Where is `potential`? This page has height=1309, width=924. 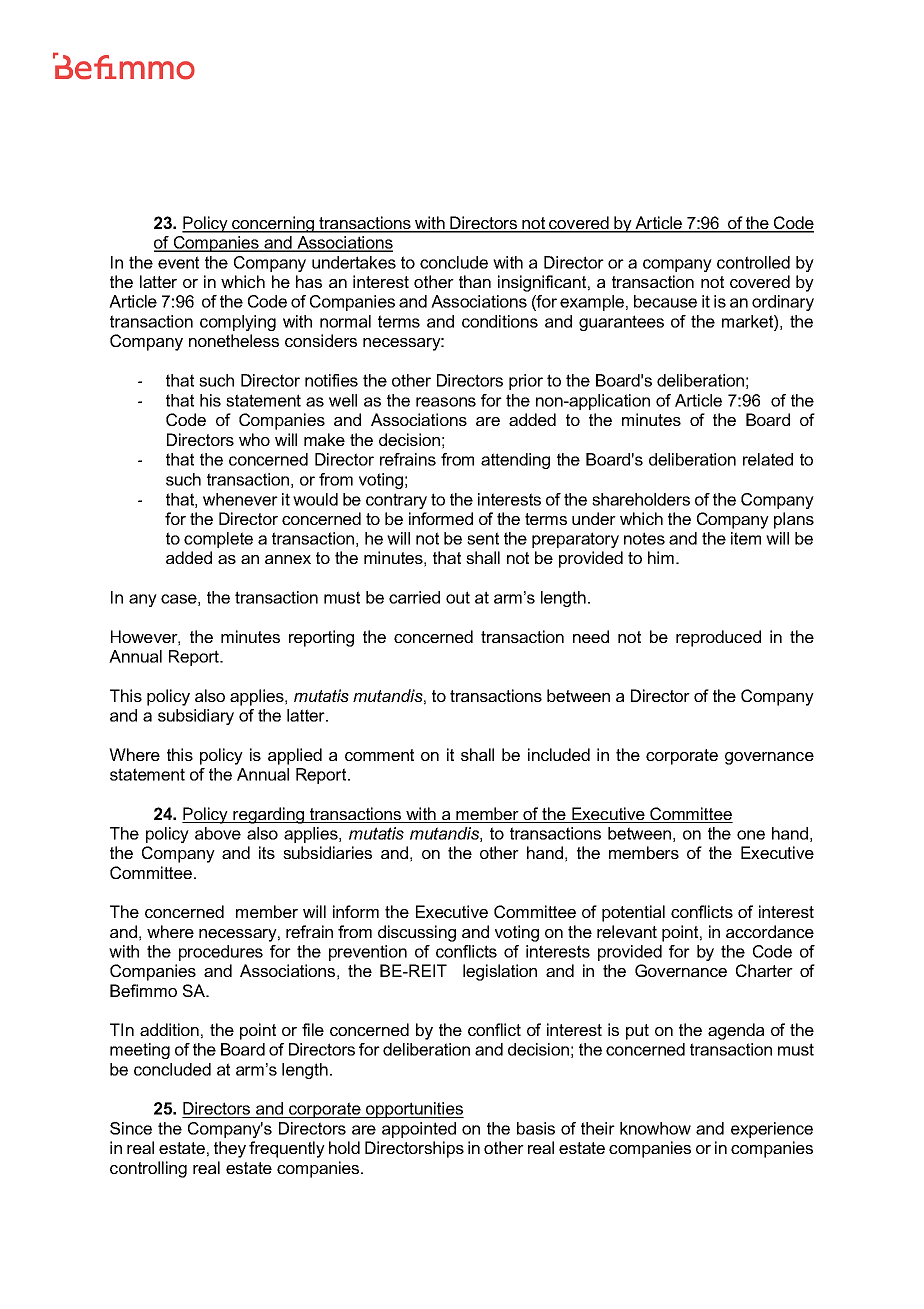 potential is located at coordinates (633, 913).
